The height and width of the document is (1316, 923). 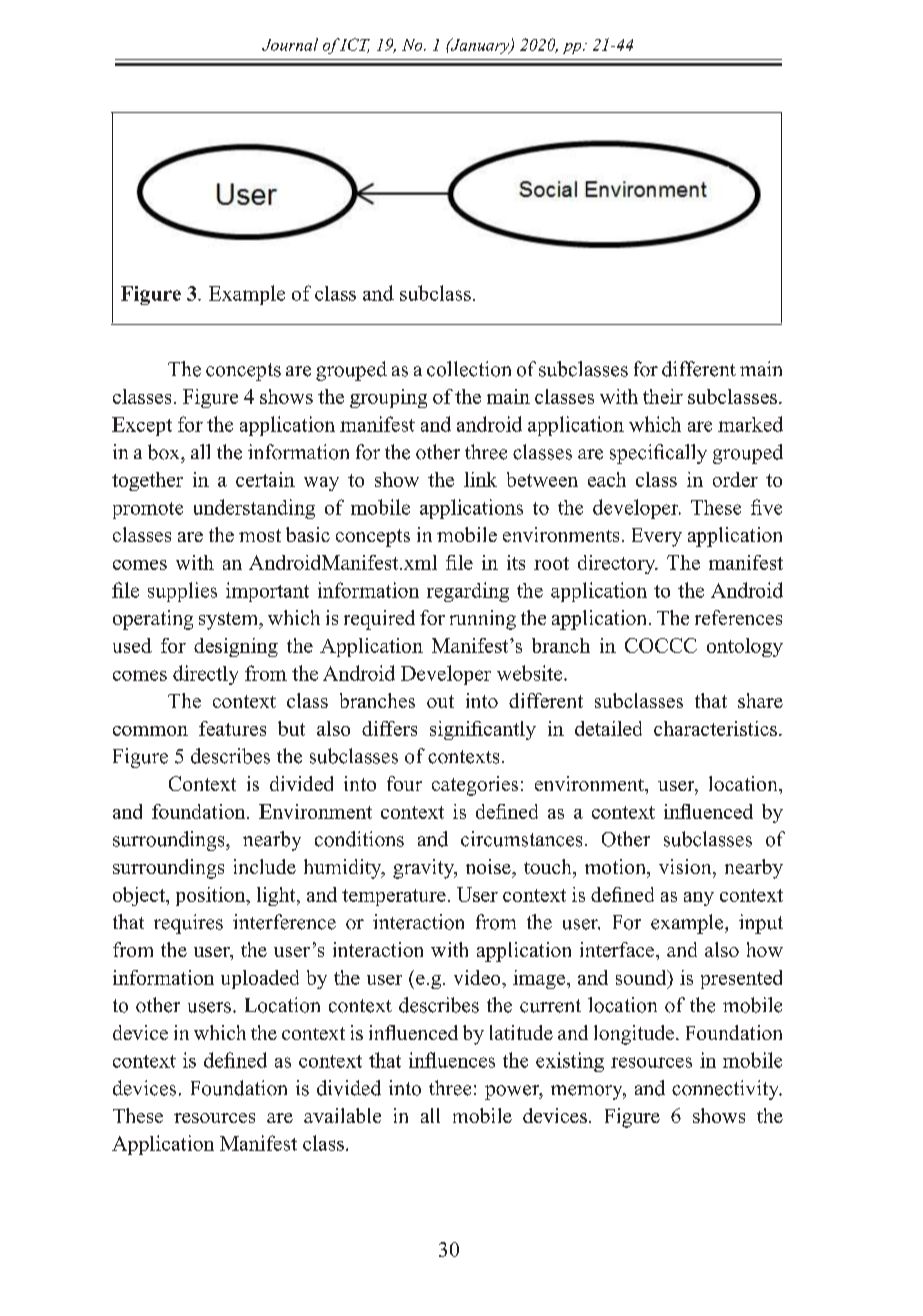 What do you see at coordinates (658, 454) in the document?
I see `specifically` at bounding box center [658, 454].
